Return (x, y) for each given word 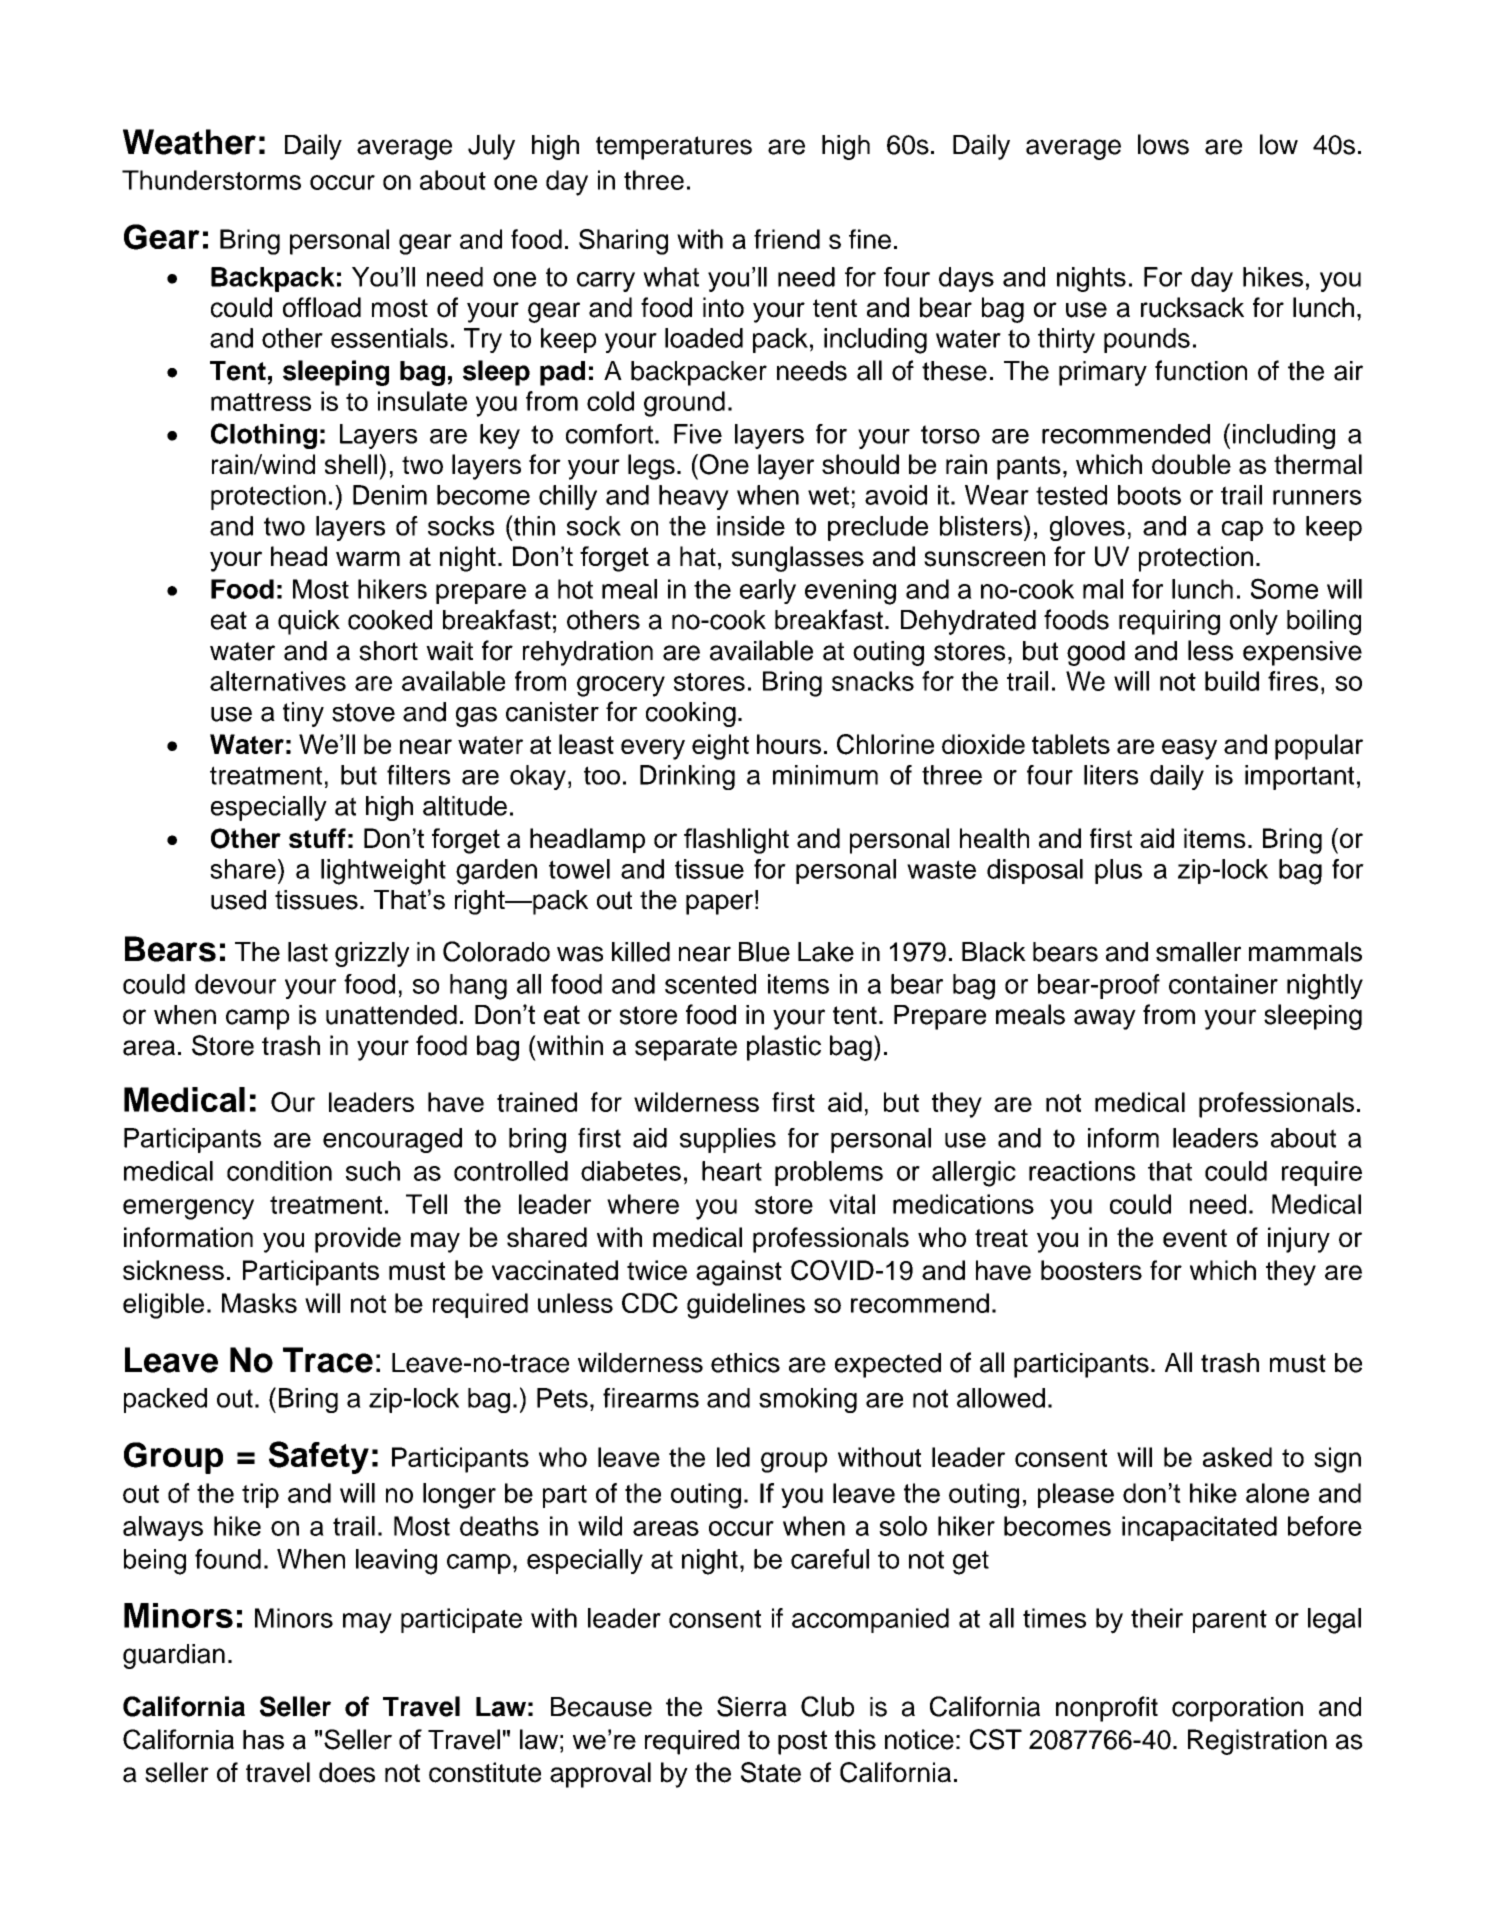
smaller (1198, 952)
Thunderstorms (211, 180)
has (263, 1740)
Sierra (752, 1706)
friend (787, 239)
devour (235, 984)
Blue (764, 952)
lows (1163, 144)
